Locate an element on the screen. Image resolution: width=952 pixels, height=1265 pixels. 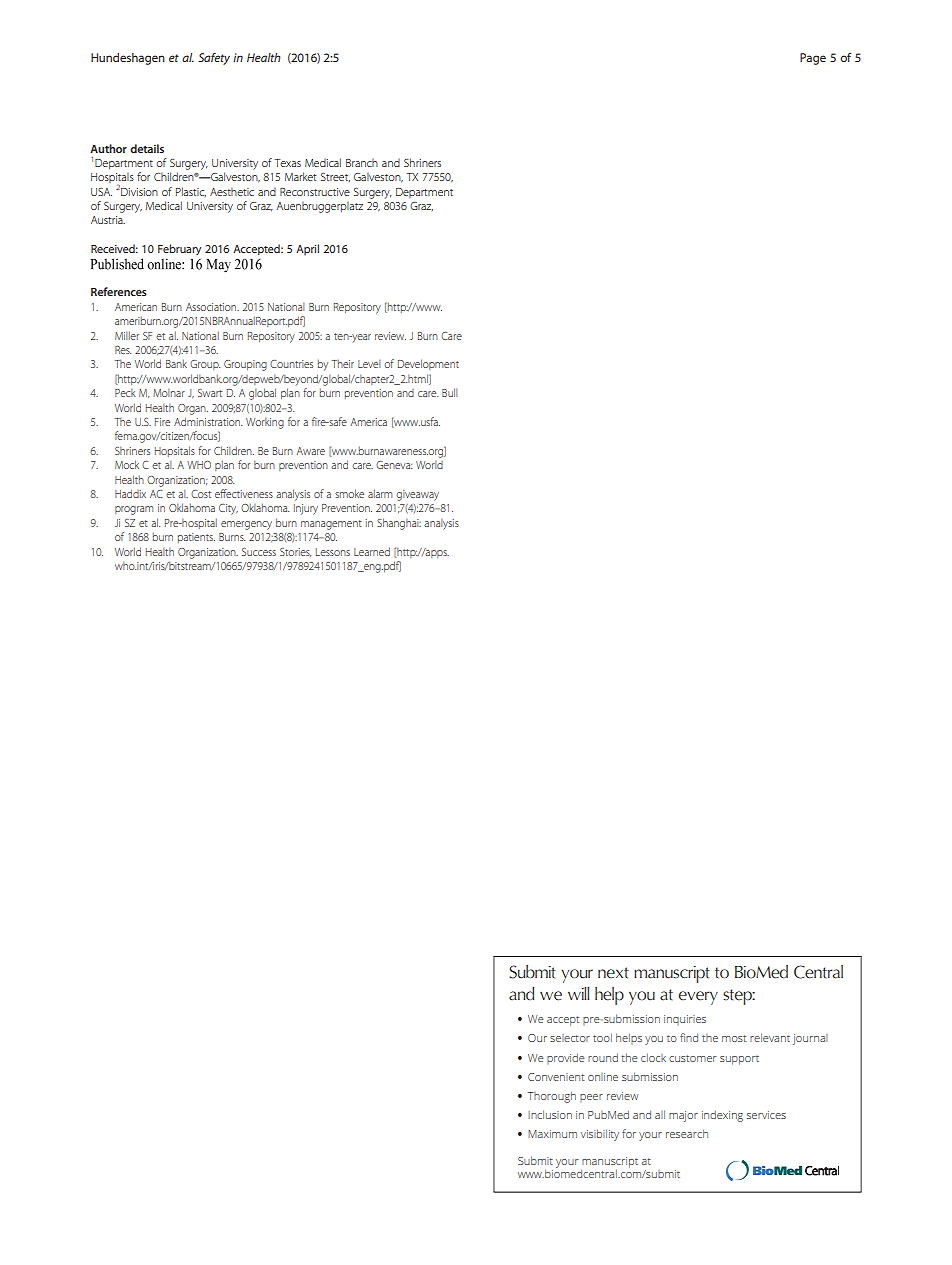
will is located at coordinates (578, 993).
